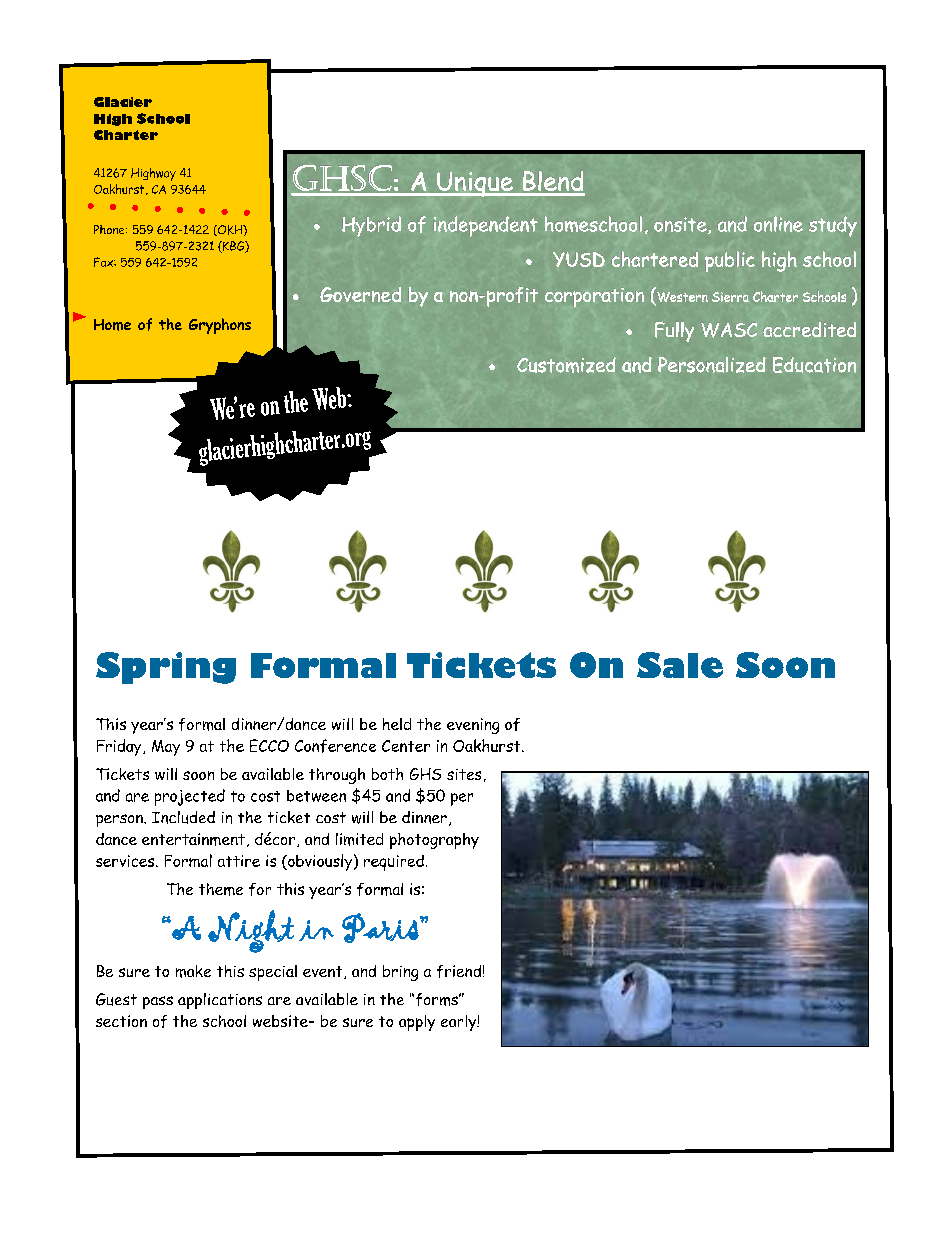 The width and height of the image is (952, 1233). What do you see at coordinates (566, 365) in the image?
I see `Customized` at bounding box center [566, 365].
